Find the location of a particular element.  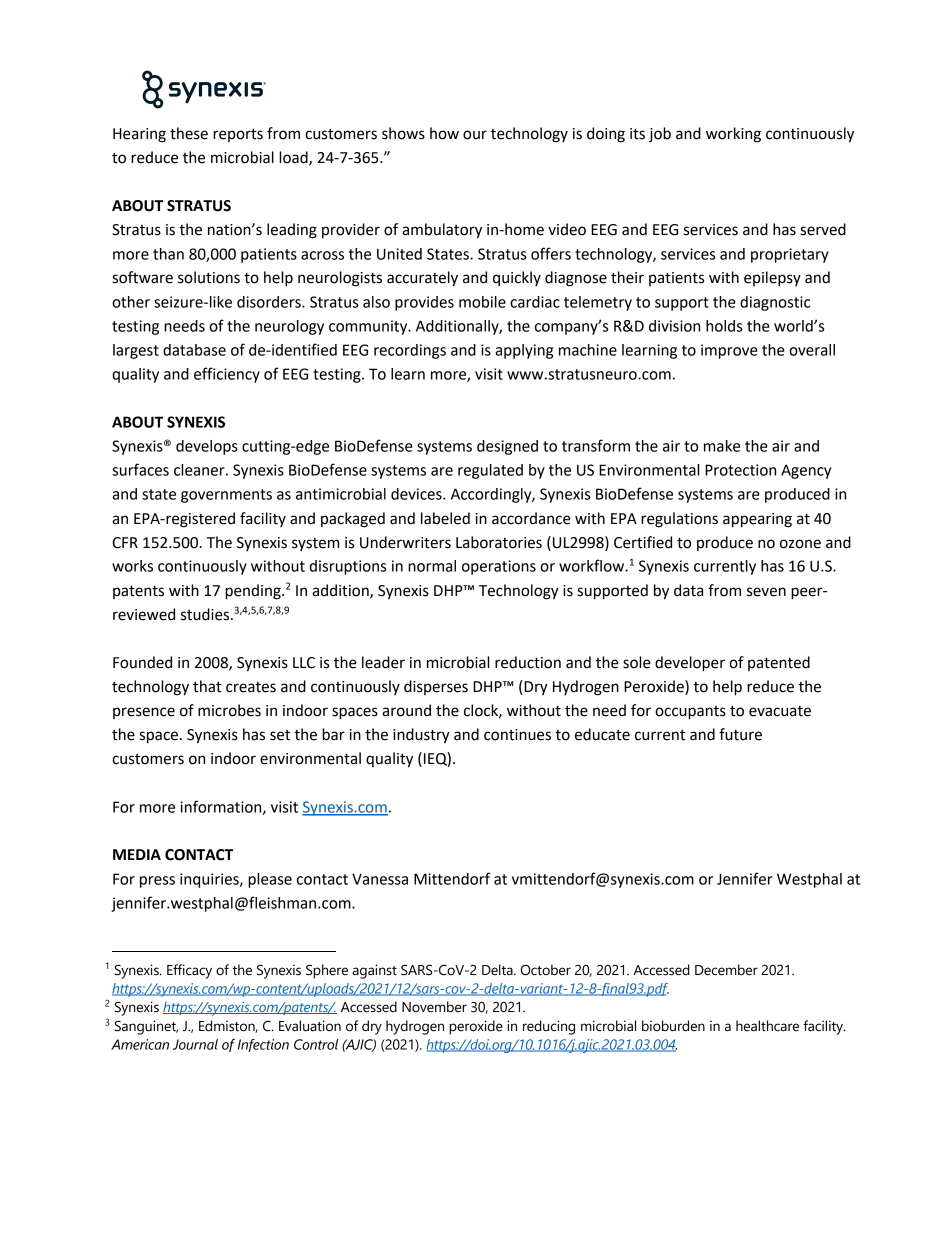

Vanessa is located at coordinates (380, 879).
